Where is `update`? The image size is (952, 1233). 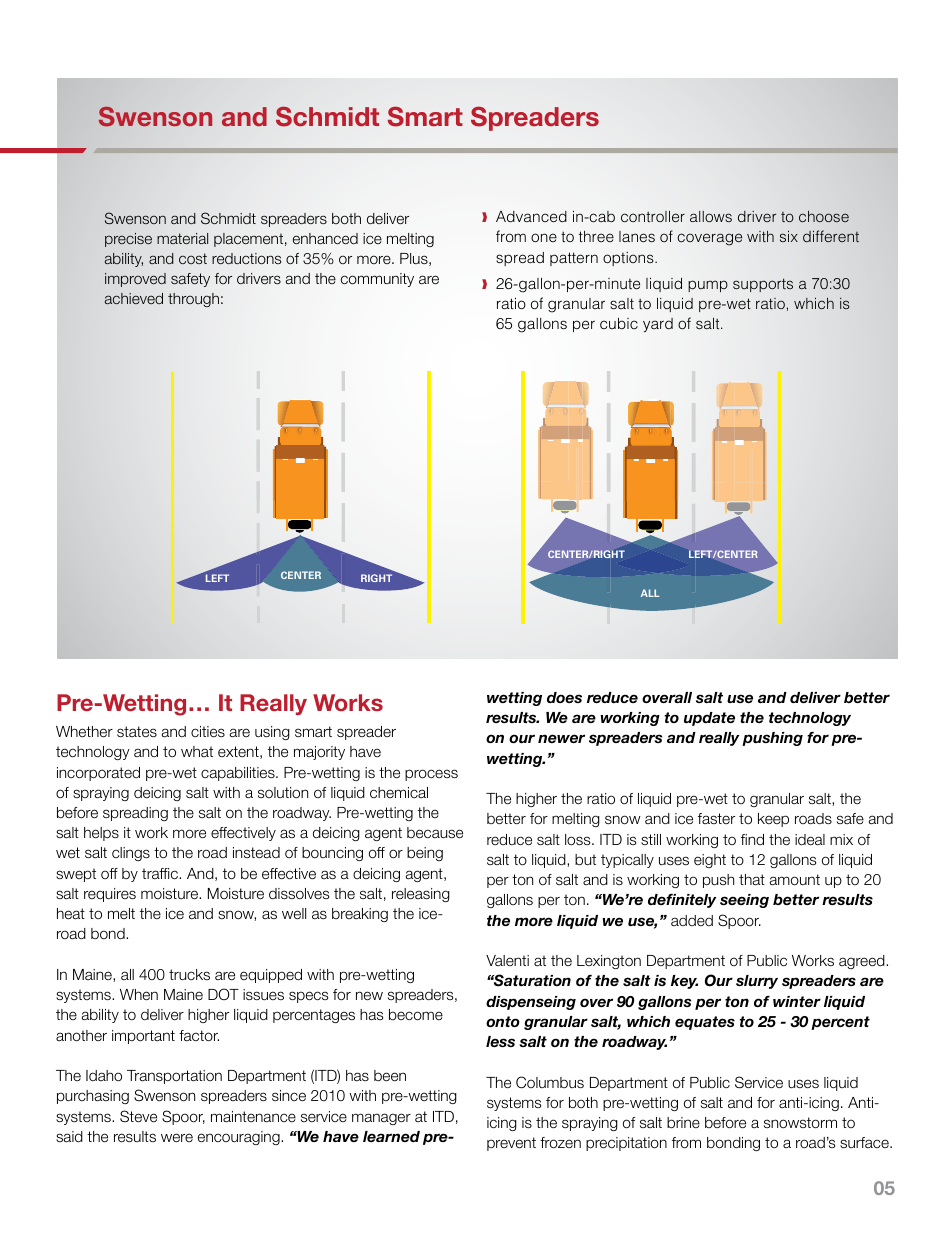 update is located at coordinates (709, 719).
